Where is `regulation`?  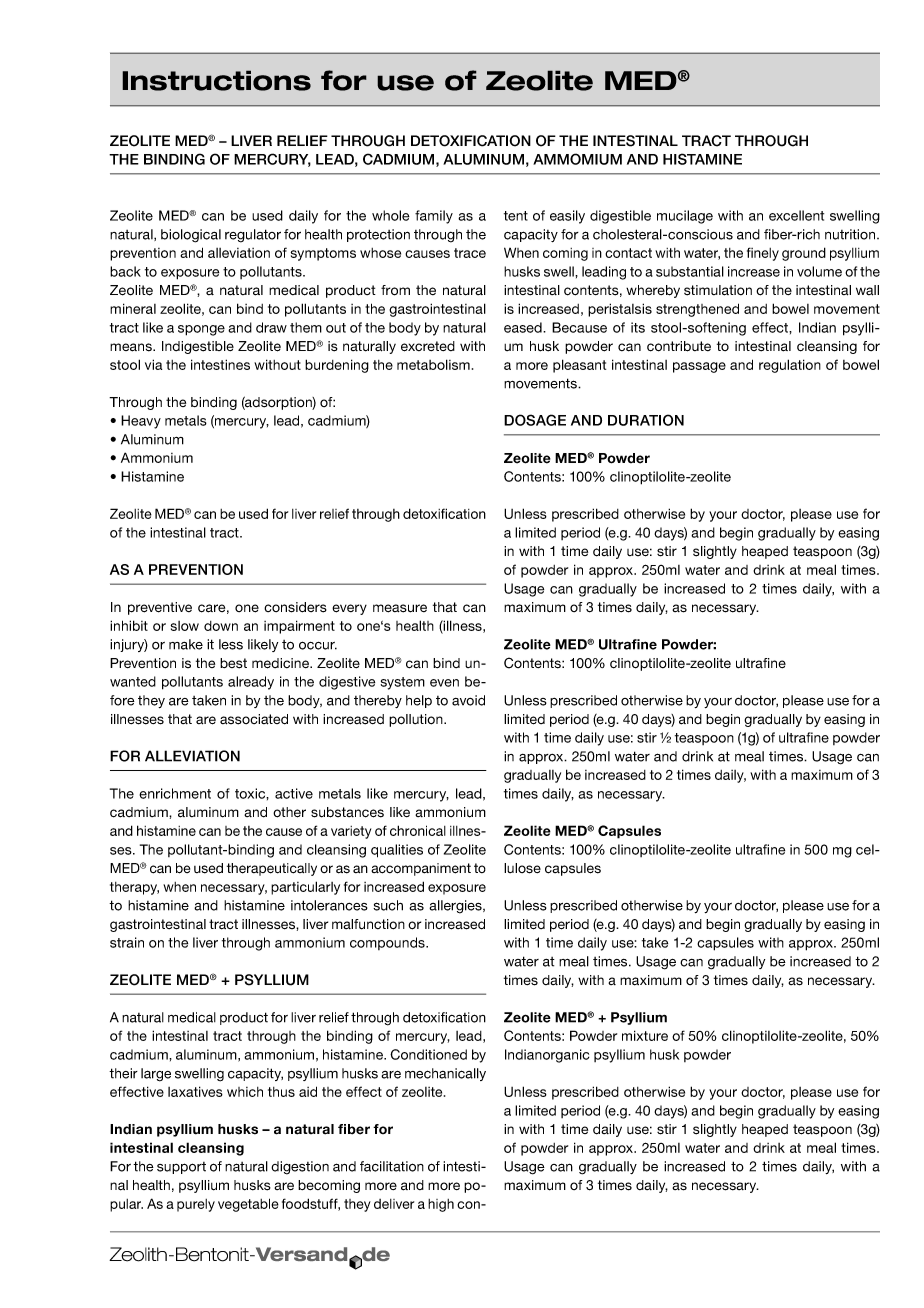
regulation is located at coordinates (790, 366).
